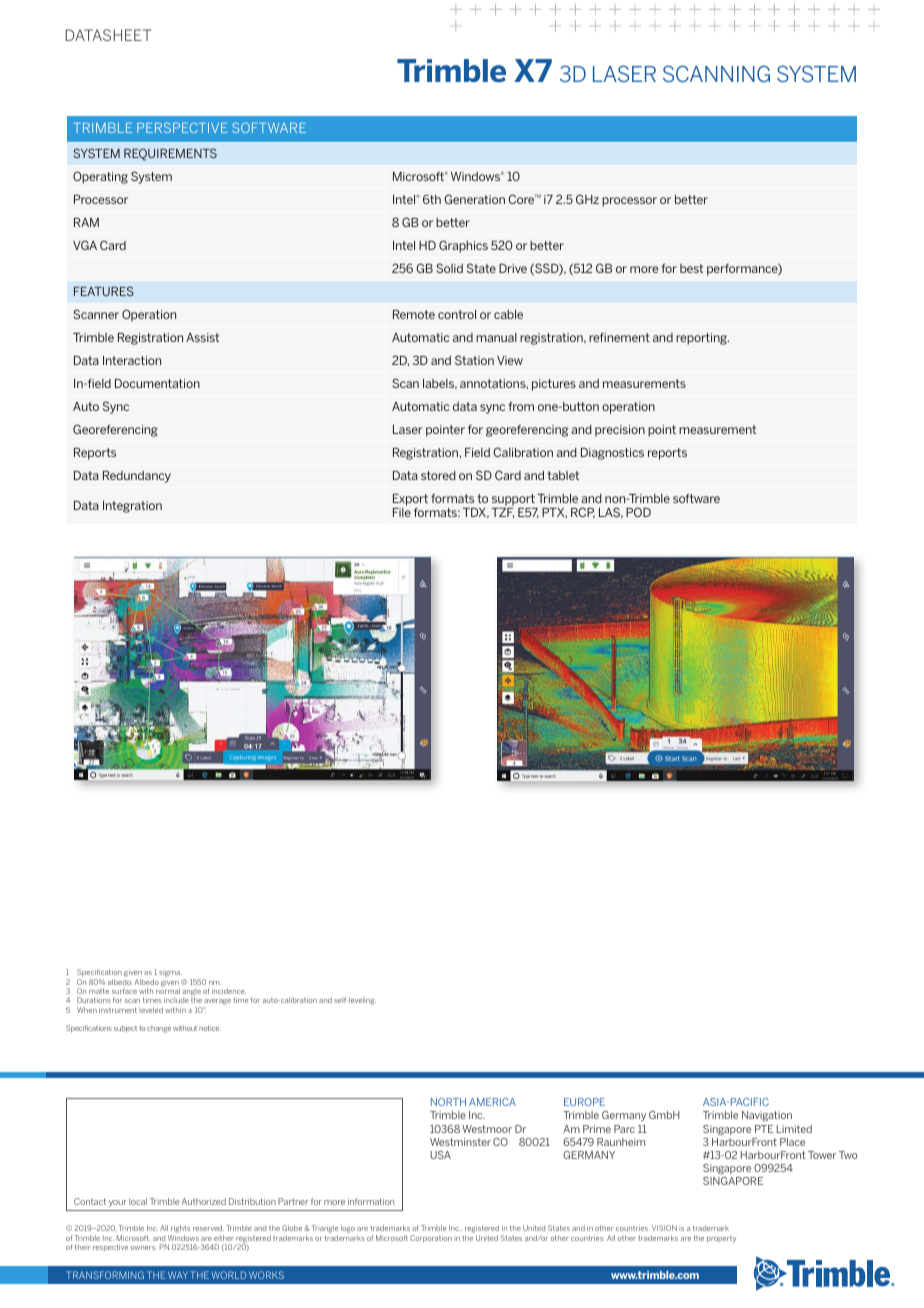  Describe the element at coordinates (180, 1230) in the screenshot. I see `rights` at that location.
